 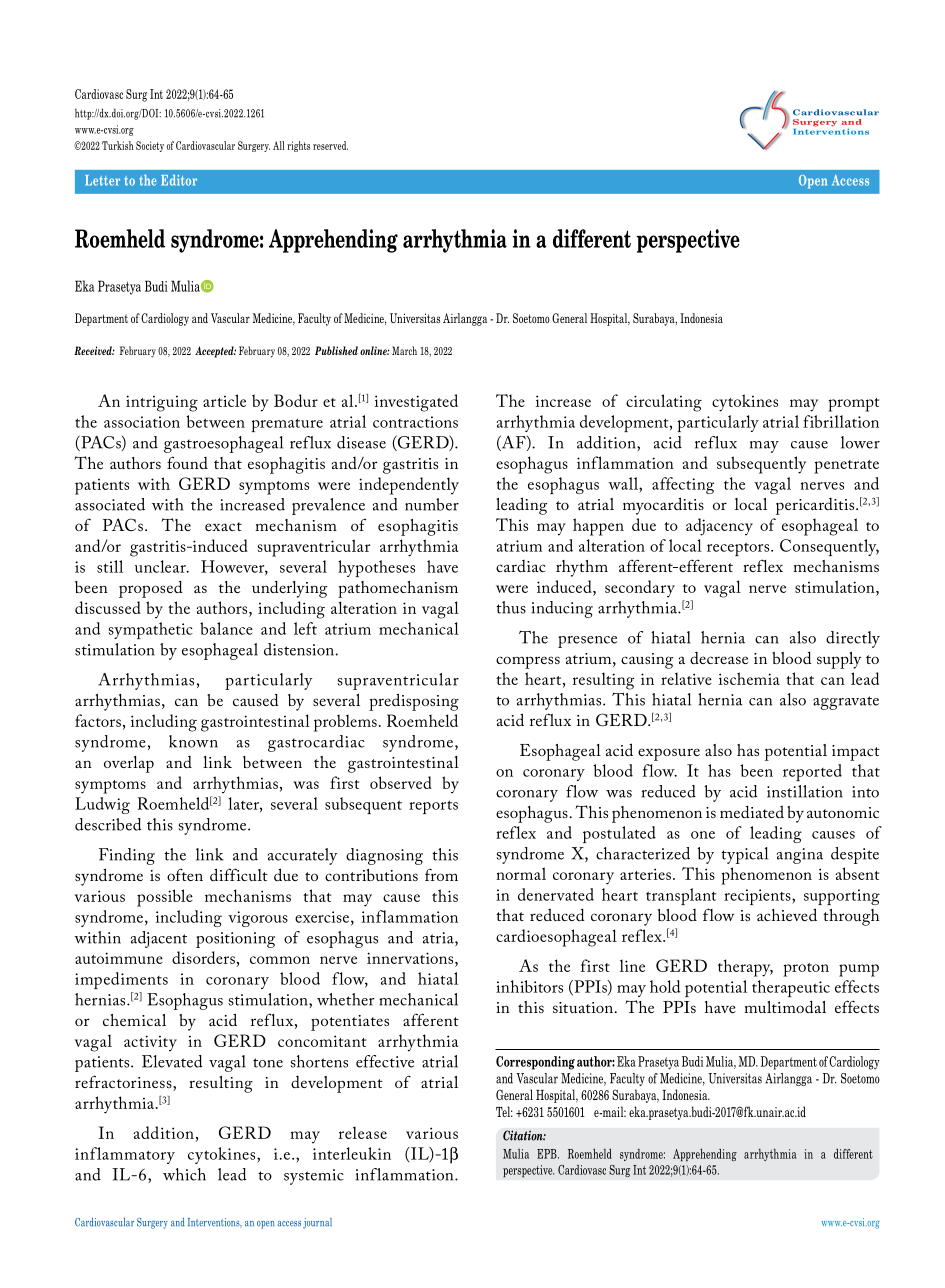 What do you see at coordinates (853, 405) in the screenshot?
I see `prompt` at bounding box center [853, 405].
